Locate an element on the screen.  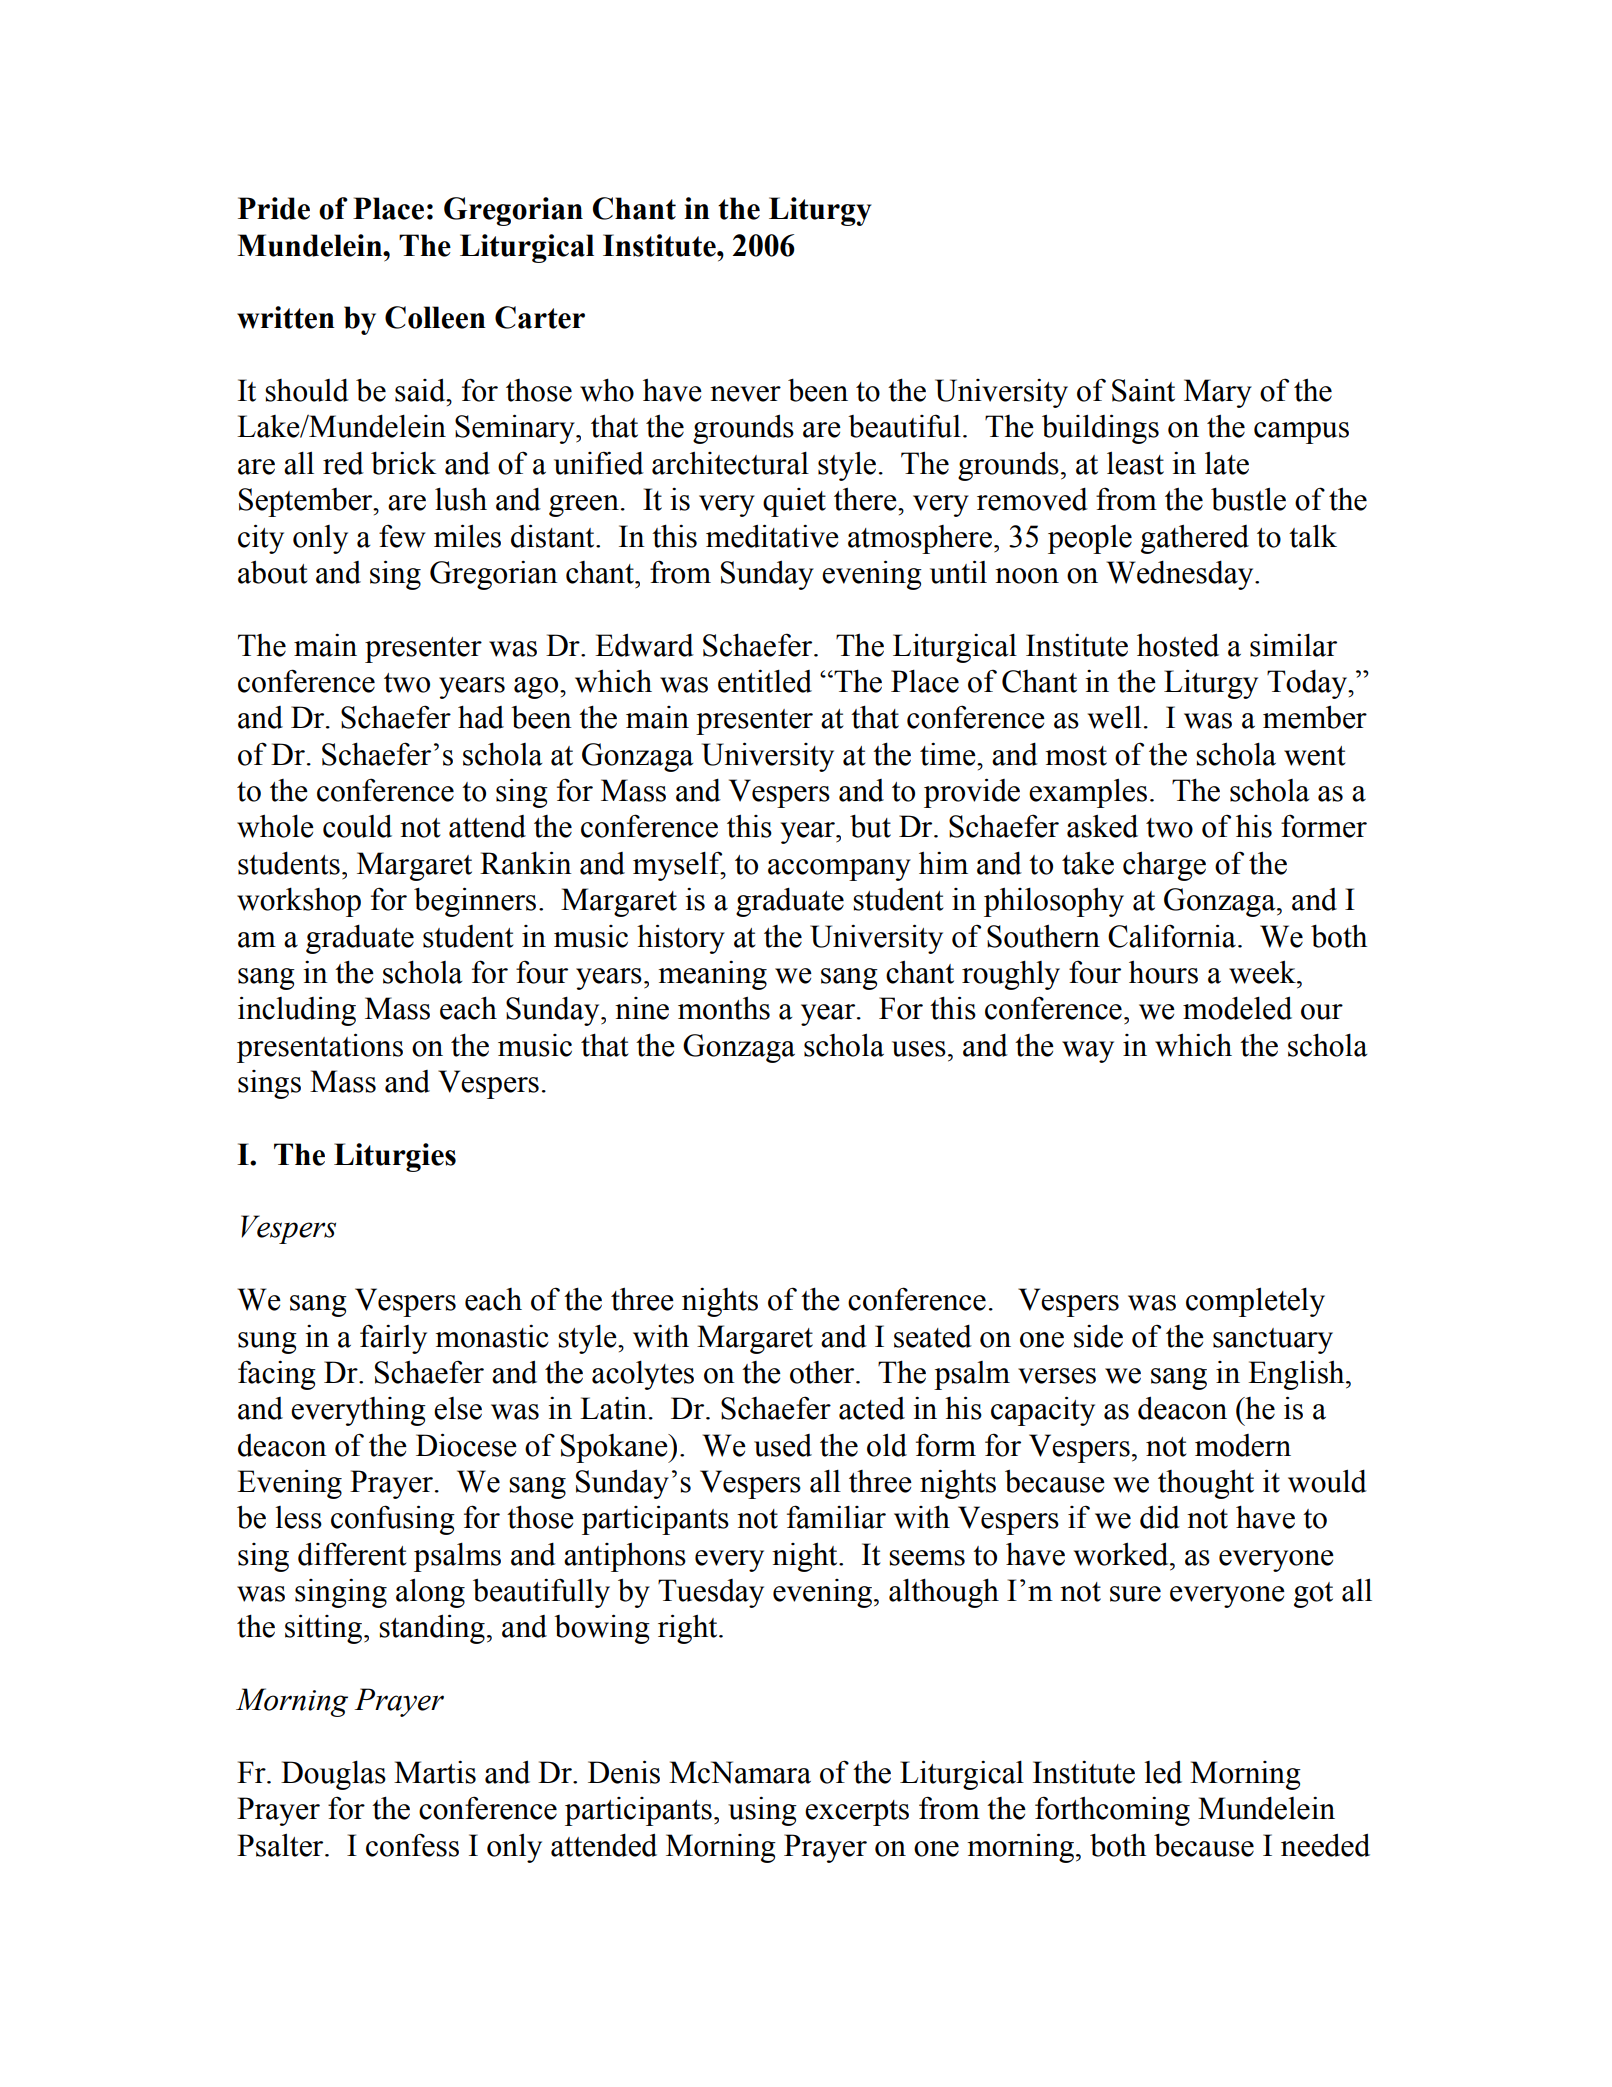
never is located at coordinates (745, 394).
